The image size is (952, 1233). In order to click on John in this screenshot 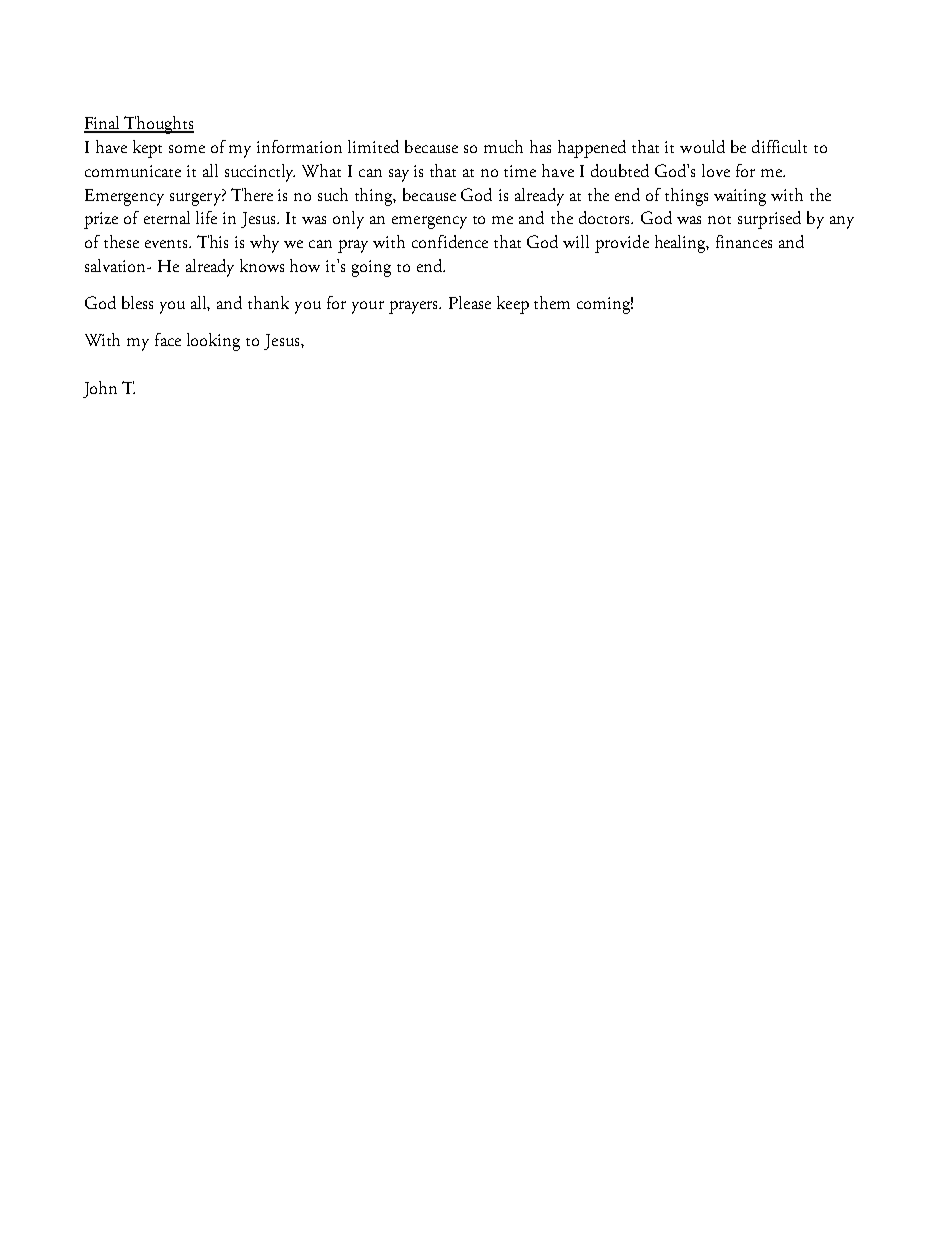, I will do `click(100, 389)`.
